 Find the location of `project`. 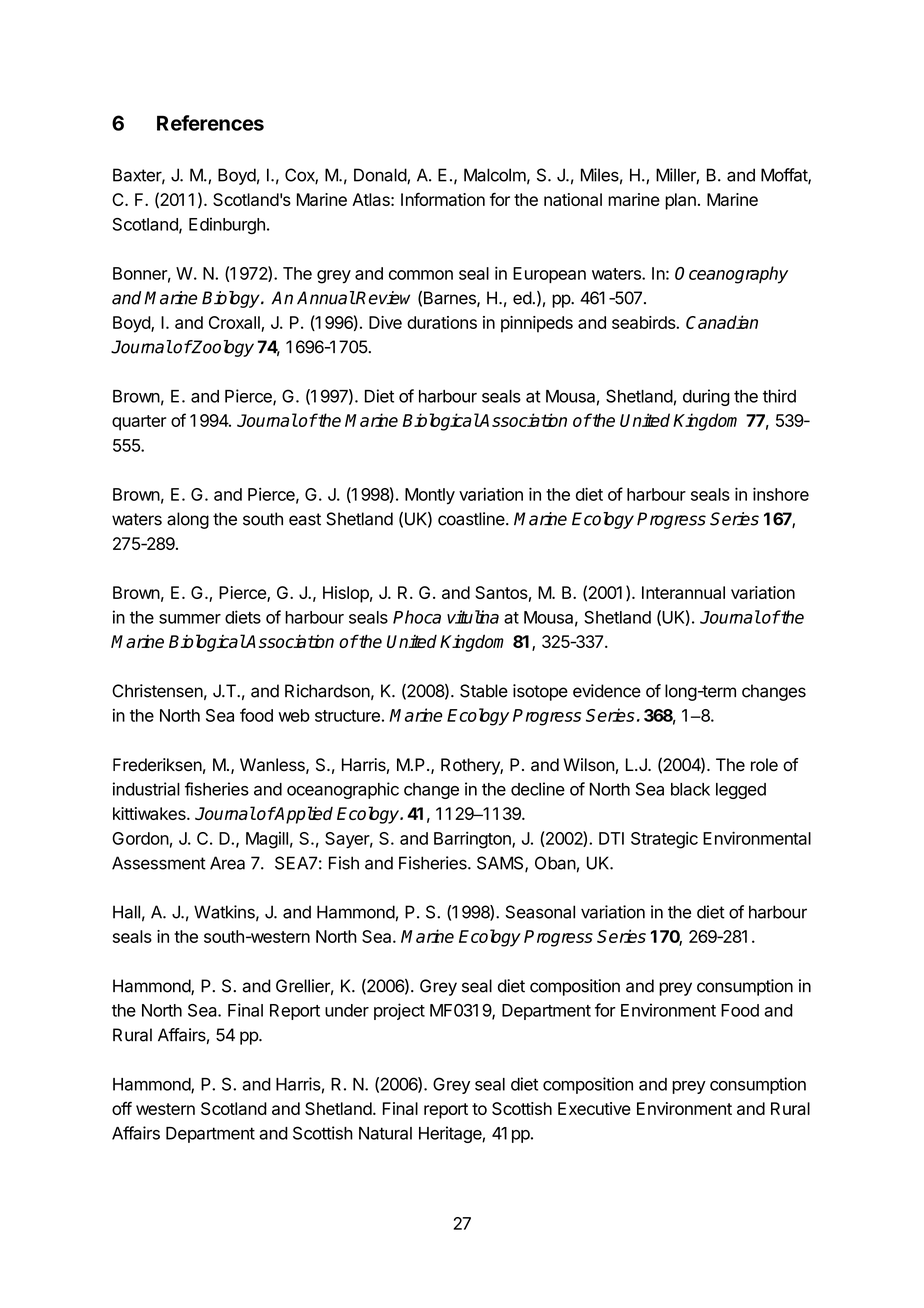

project is located at coordinates (399, 1011).
